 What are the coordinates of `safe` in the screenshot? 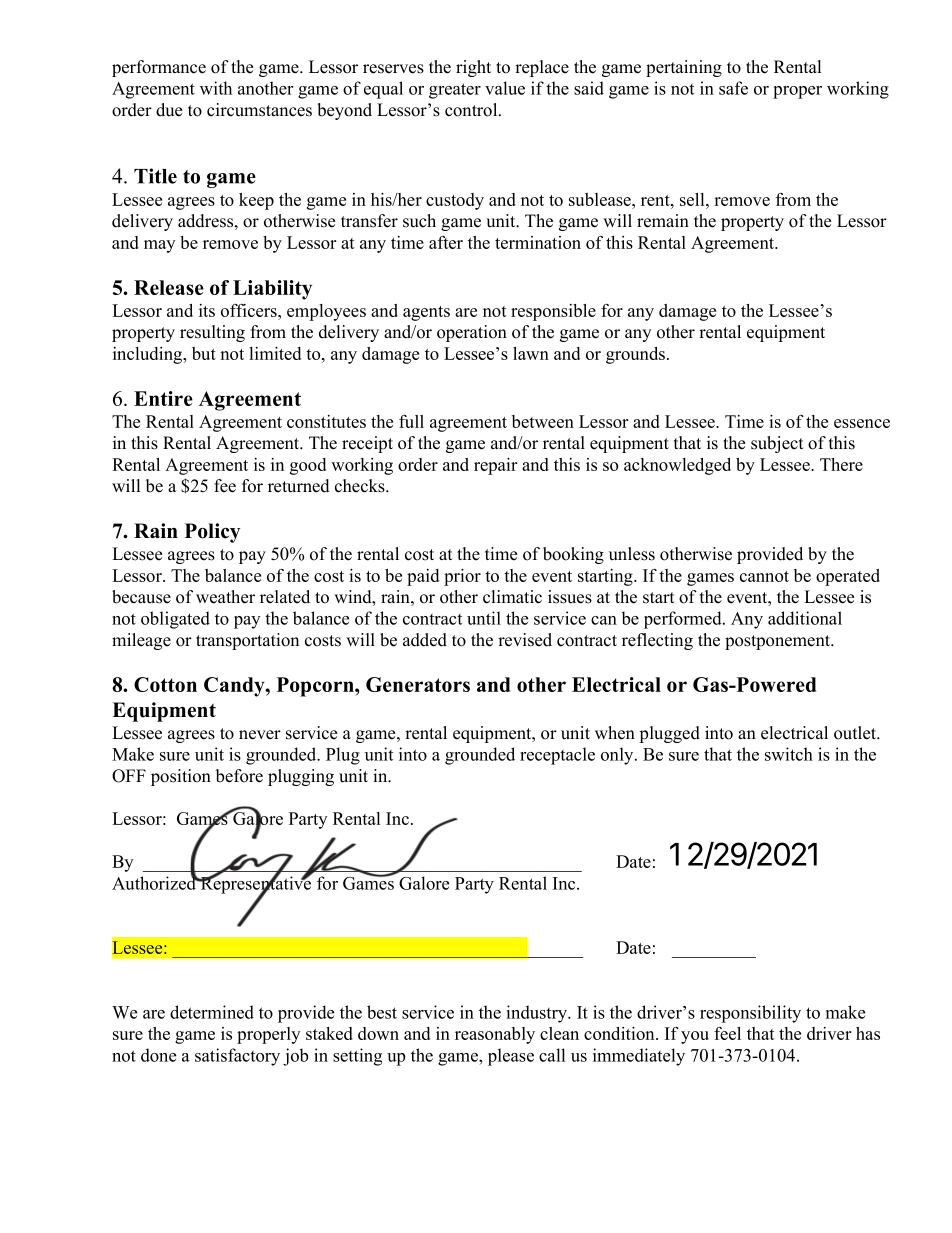 It's located at (733, 88).
